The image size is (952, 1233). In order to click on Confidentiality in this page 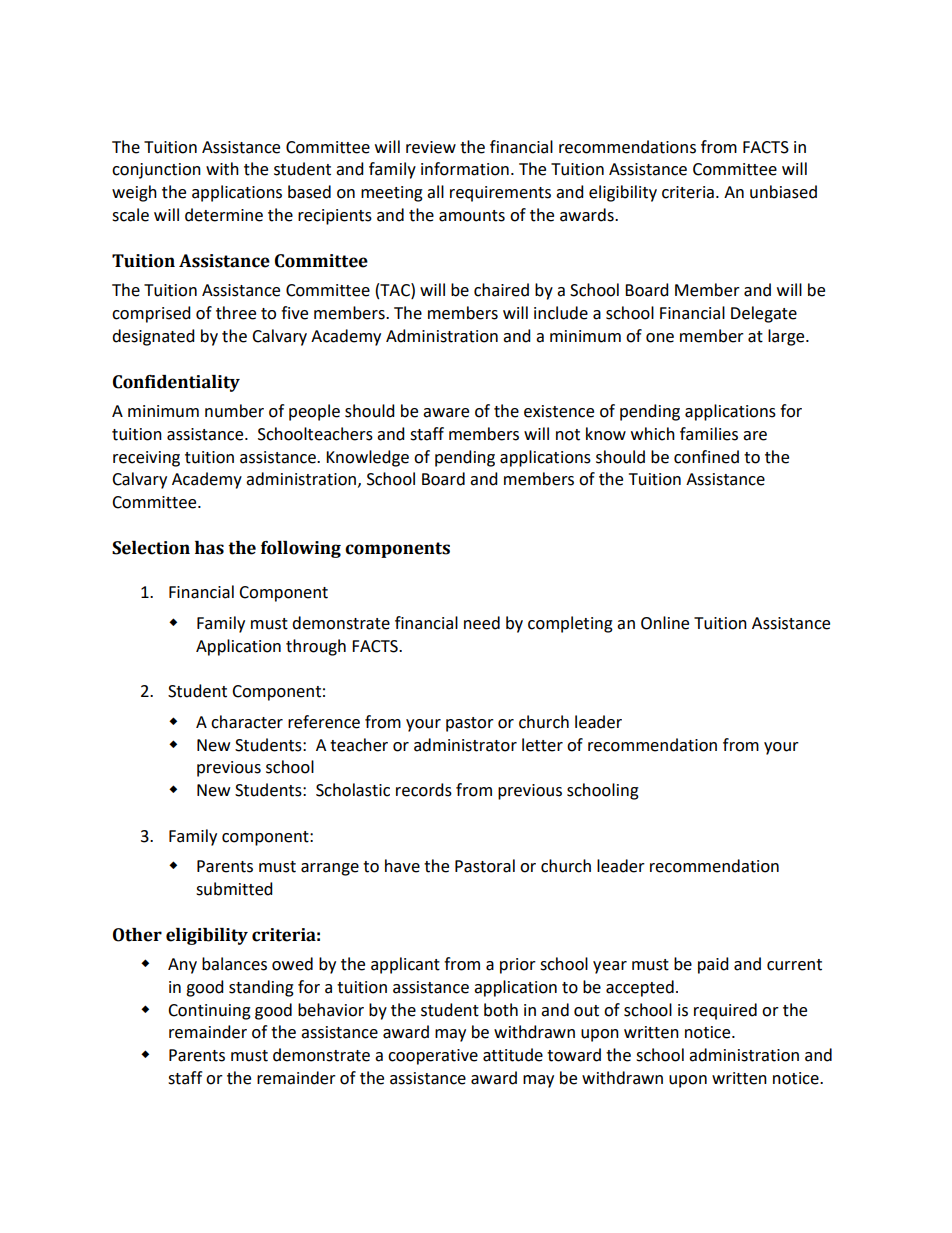, I will do `click(176, 383)`.
